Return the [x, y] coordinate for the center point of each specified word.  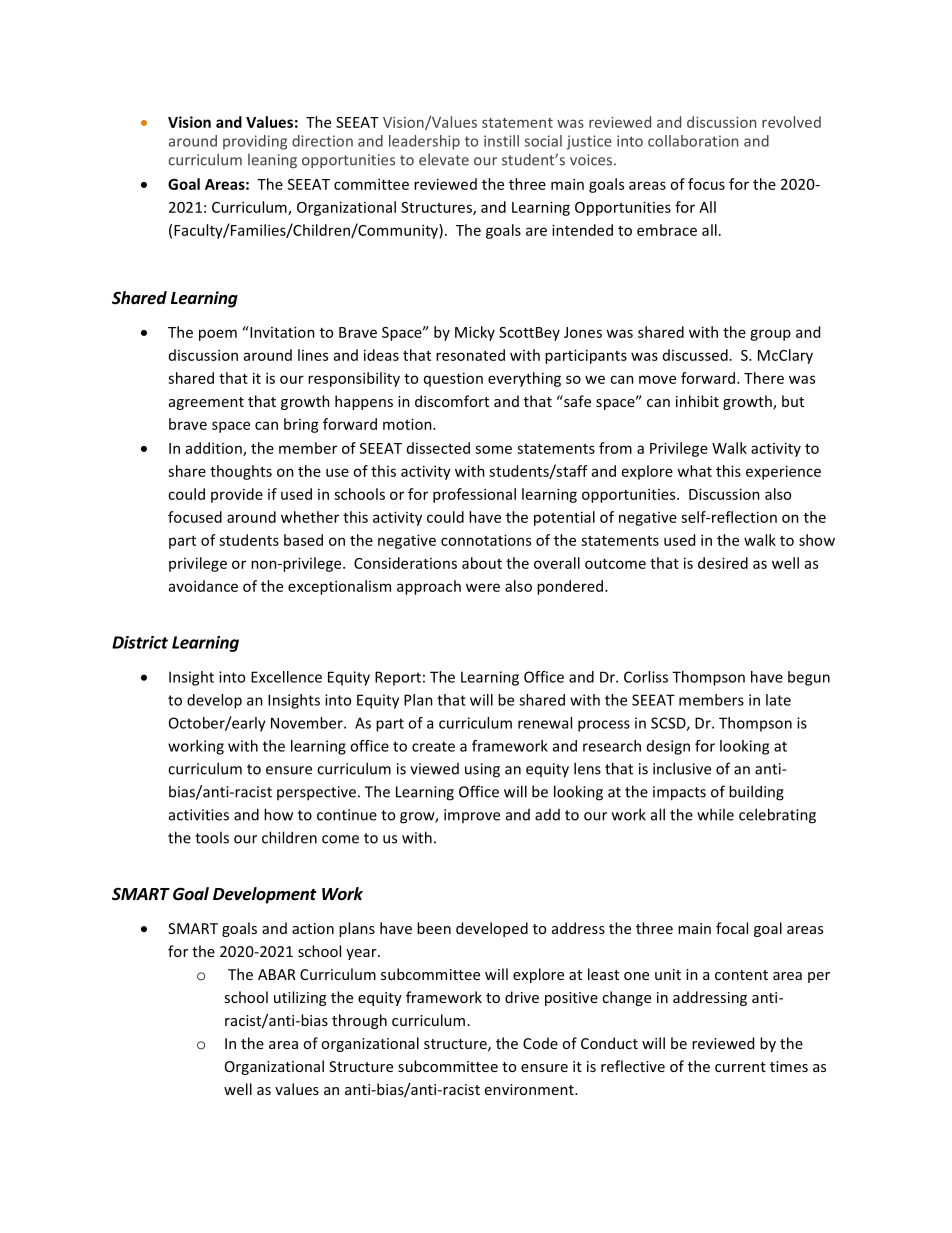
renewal [545, 723]
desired [723, 563]
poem [218, 335]
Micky [475, 333]
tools [212, 837]
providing [255, 142]
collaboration [693, 141]
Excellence [286, 677]
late [778, 700]
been [434, 928]
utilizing [300, 998]
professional [474, 495]
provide [237, 495]
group [770, 335]
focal [732, 928]
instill [501, 141]
